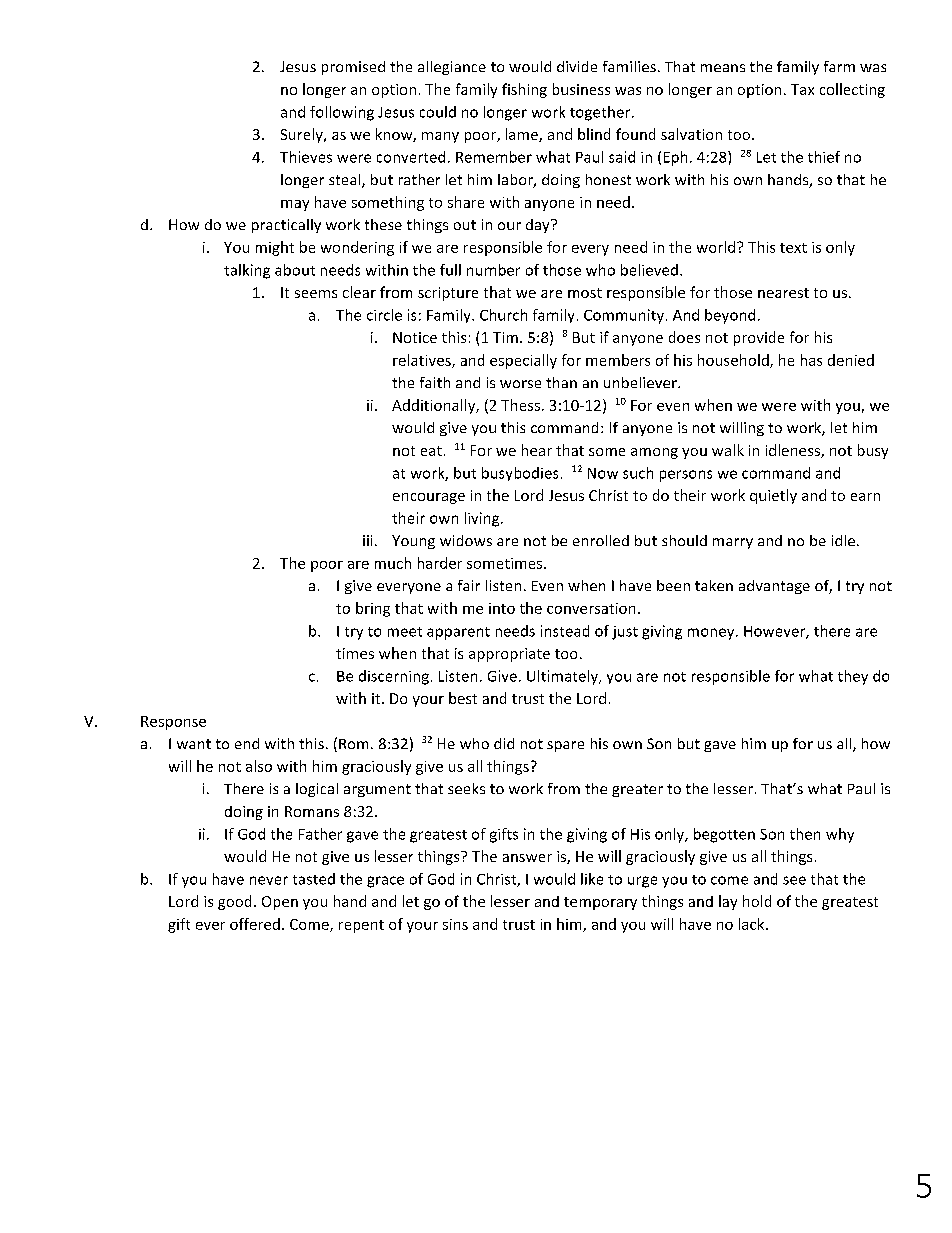  I want to click on living, so click(483, 519).
